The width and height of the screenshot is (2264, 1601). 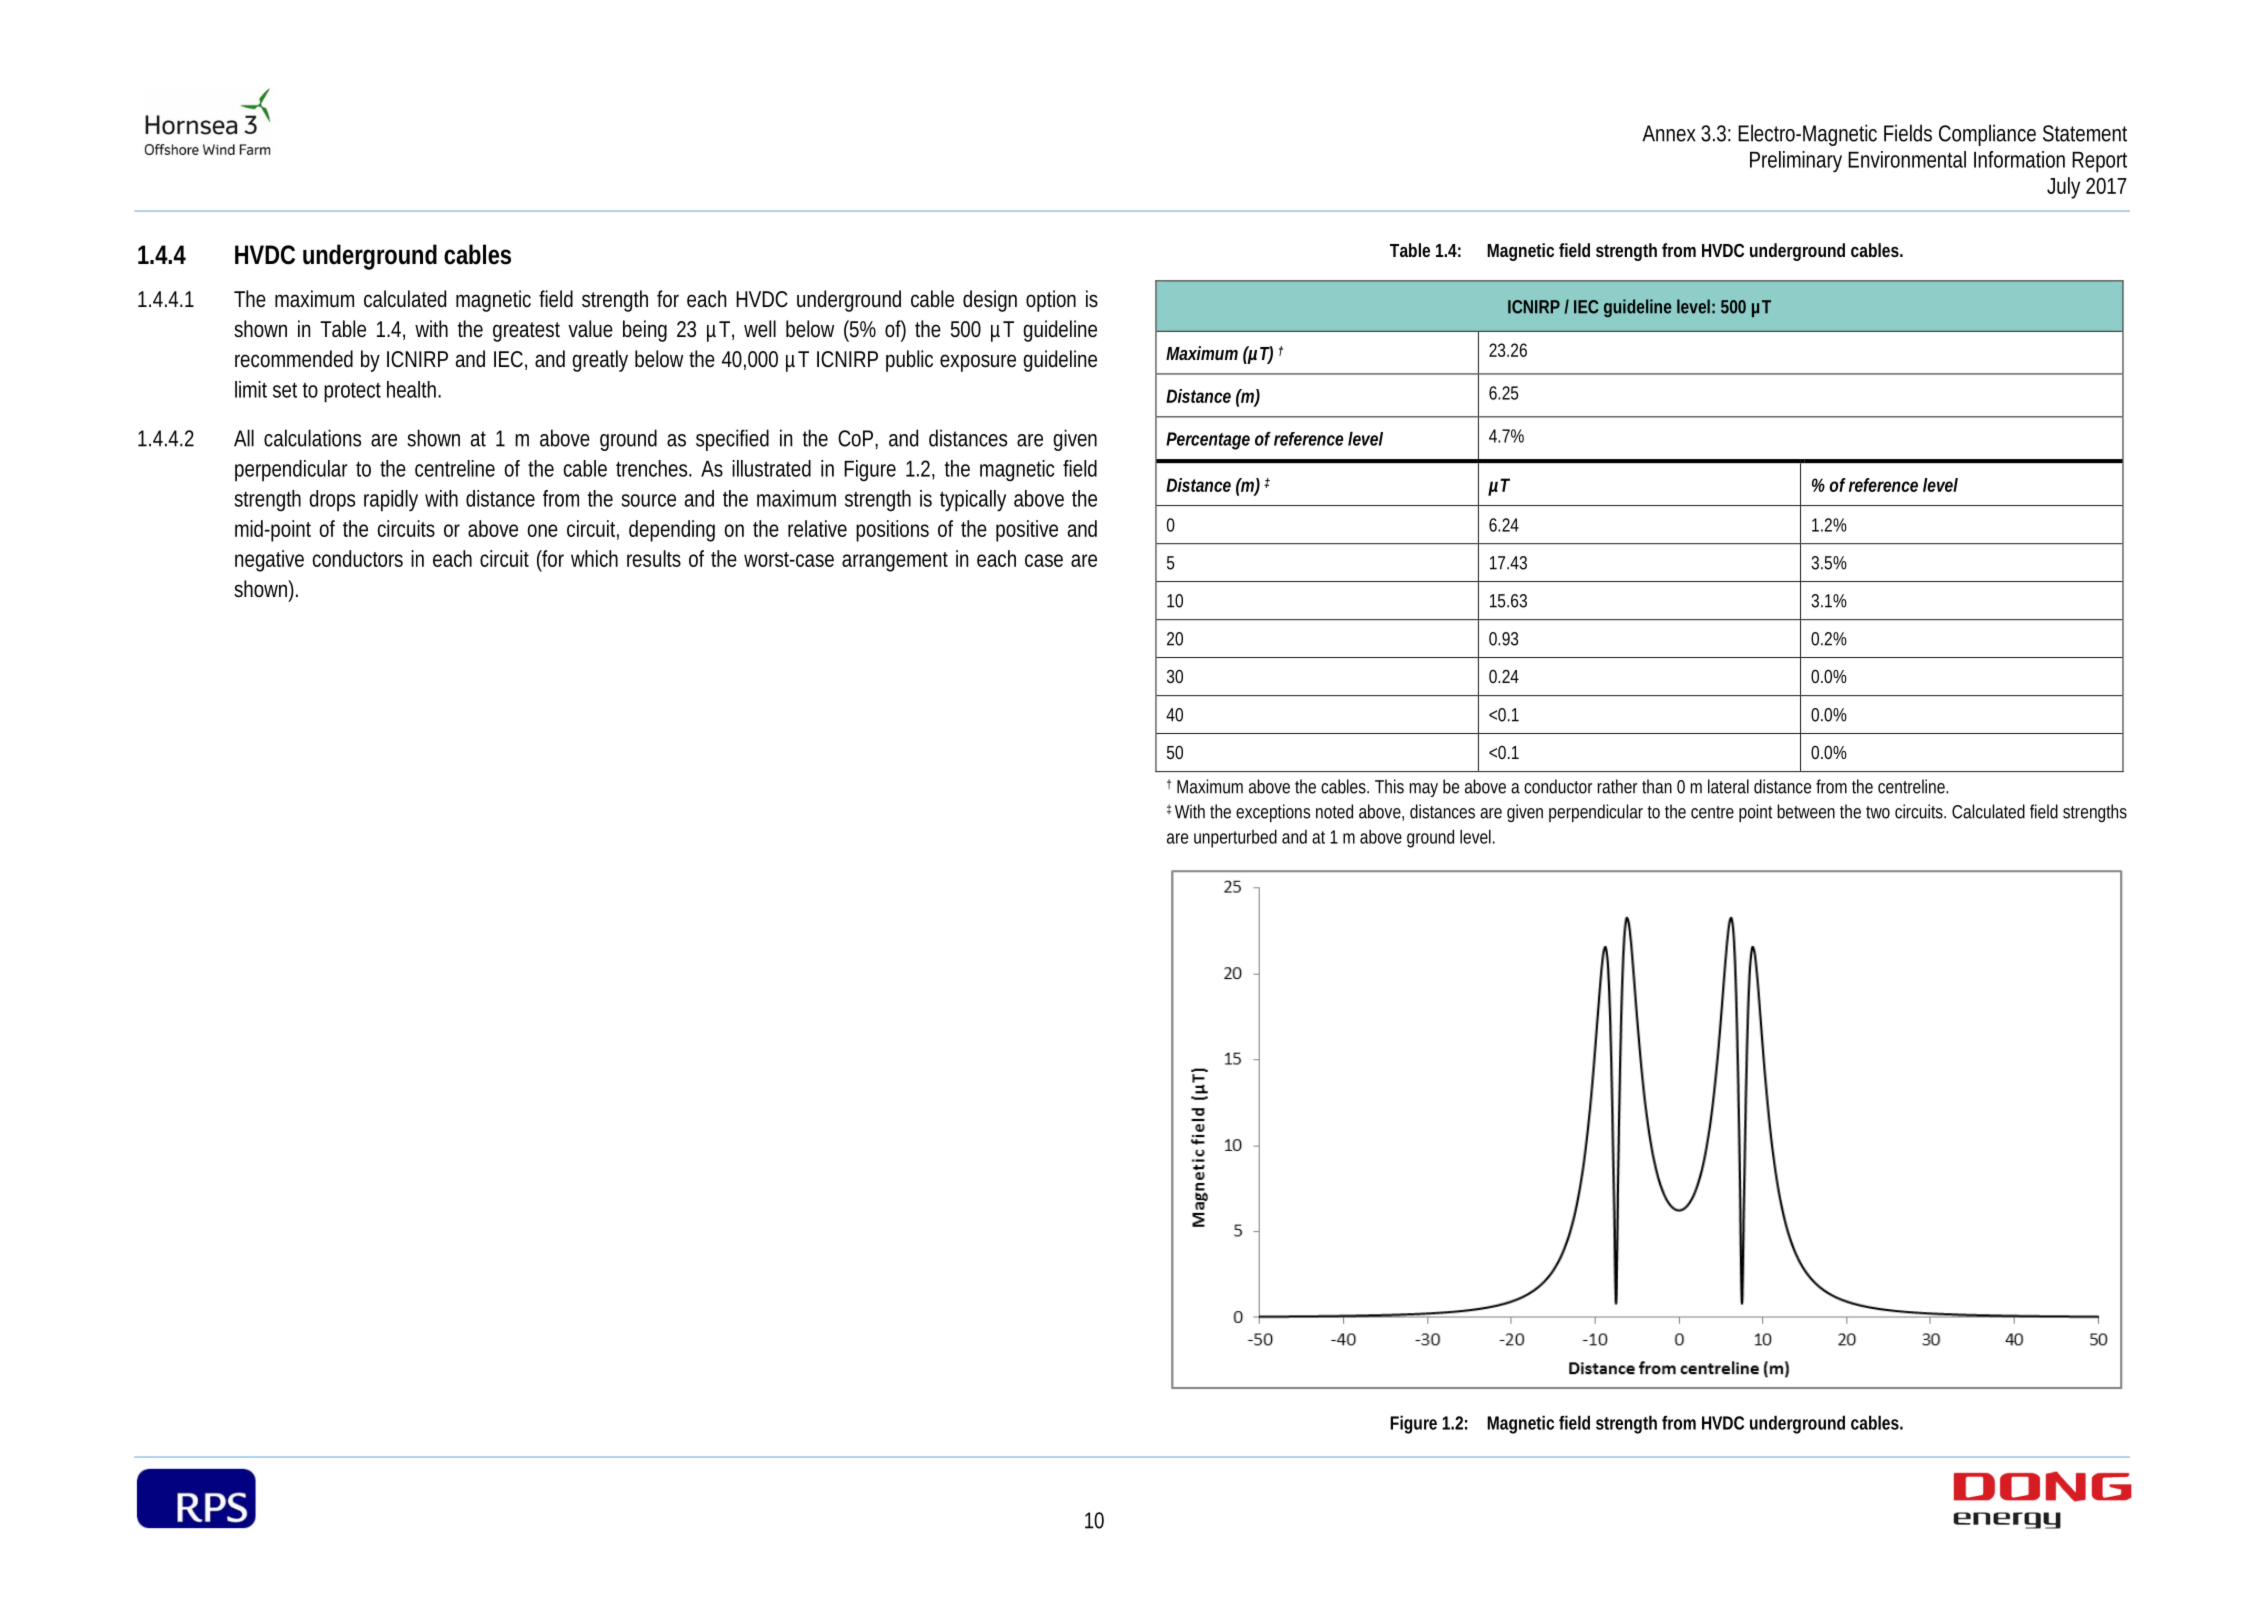 I want to click on value, so click(x=590, y=328).
